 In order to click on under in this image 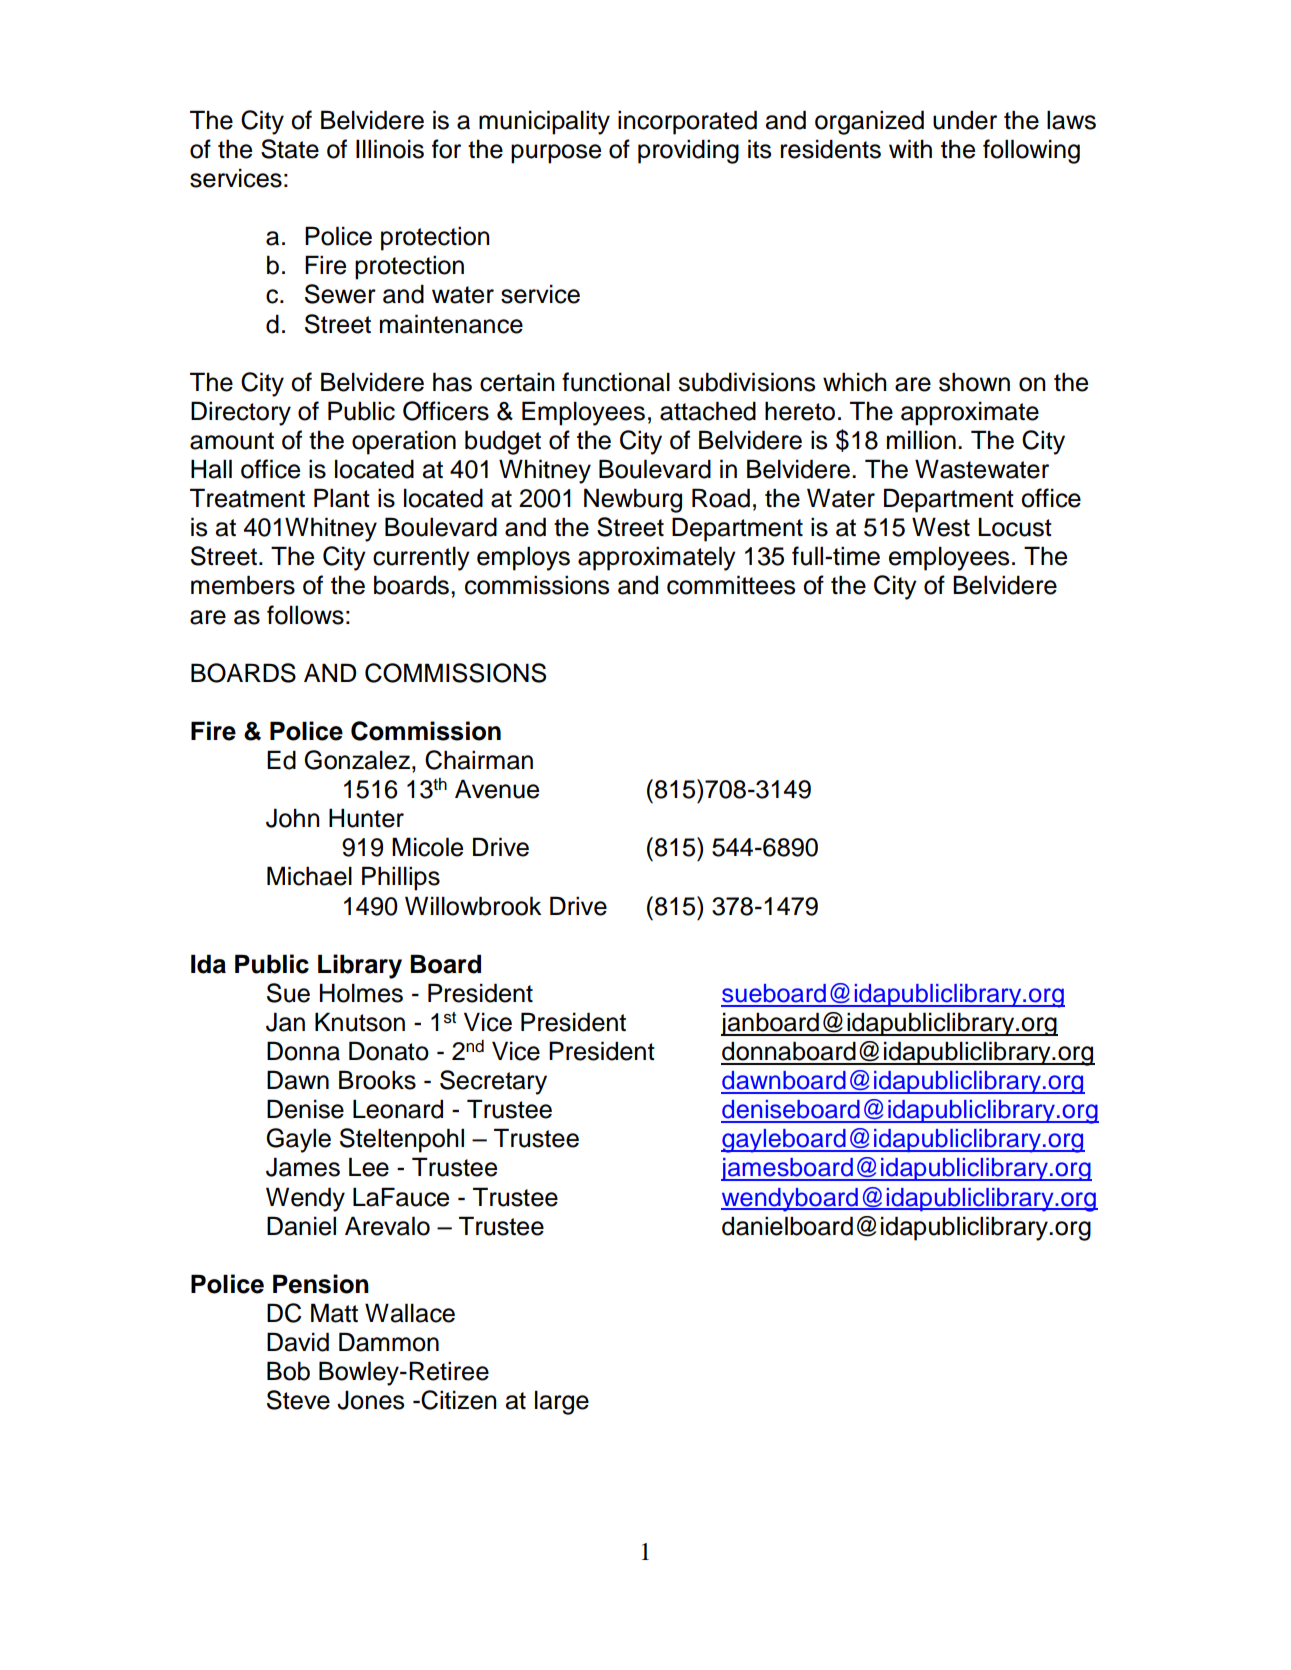, I will do `click(965, 120)`.
